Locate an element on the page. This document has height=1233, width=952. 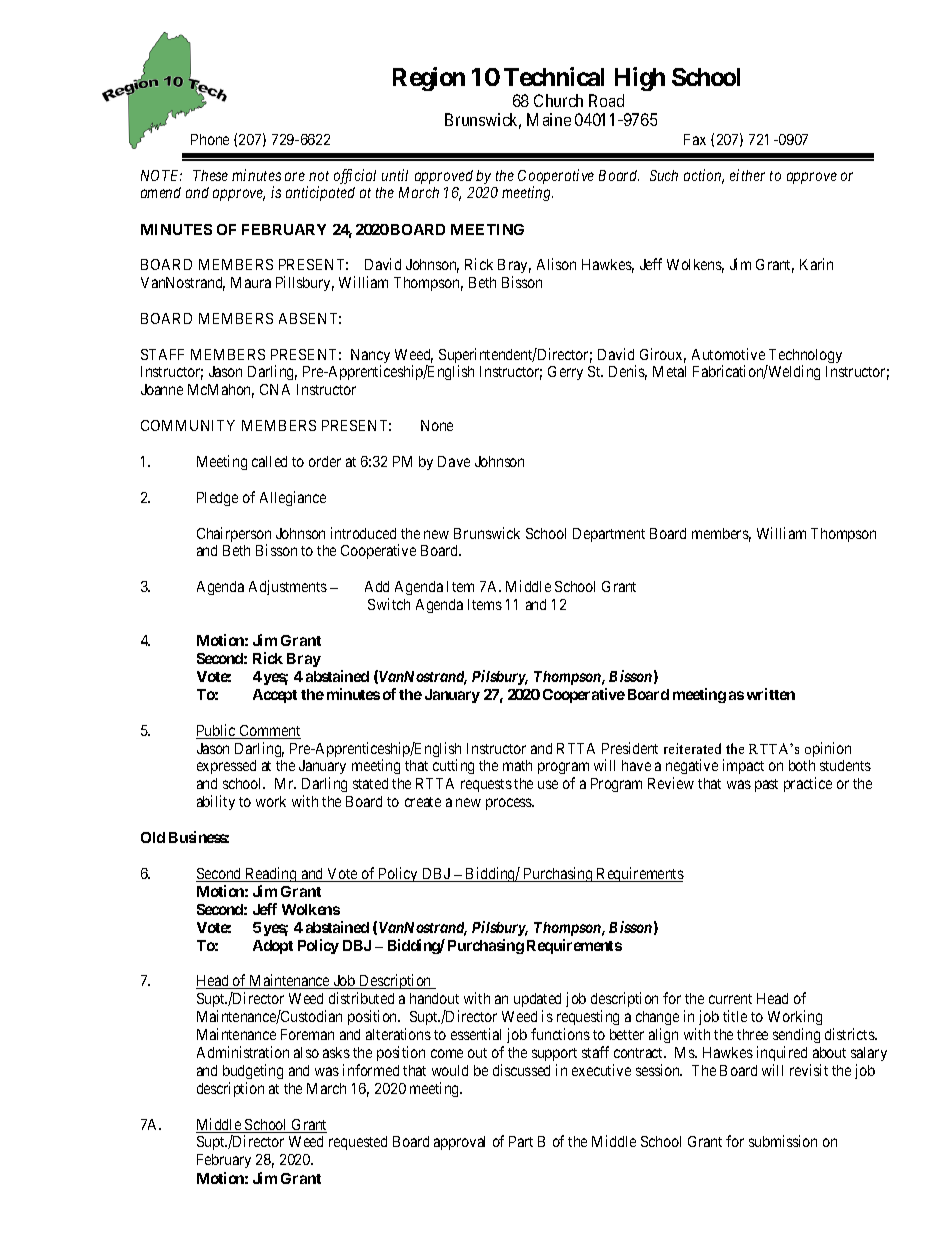
discussed is located at coordinates (521, 1070).
